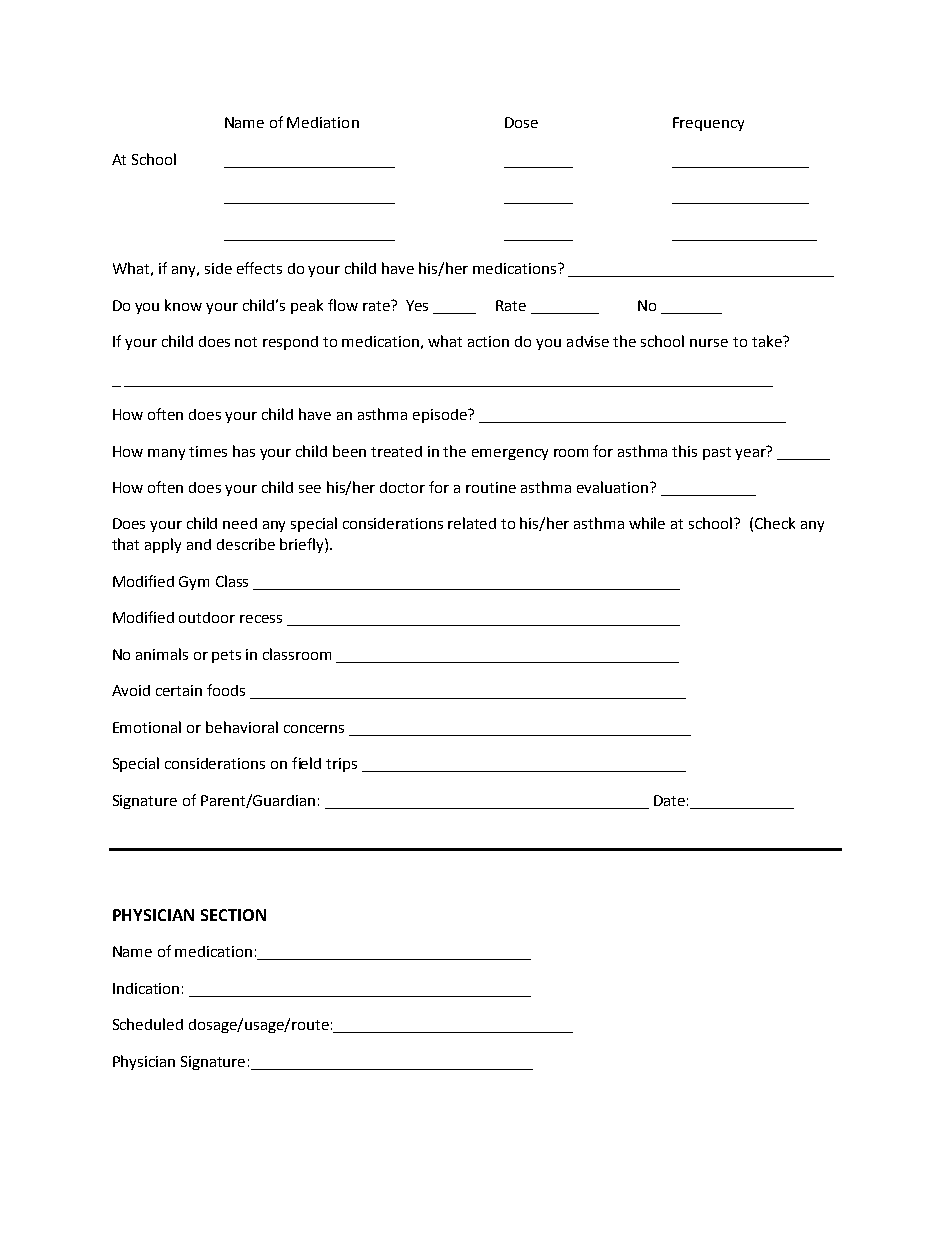  I want to click on trips, so click(341, 765).
